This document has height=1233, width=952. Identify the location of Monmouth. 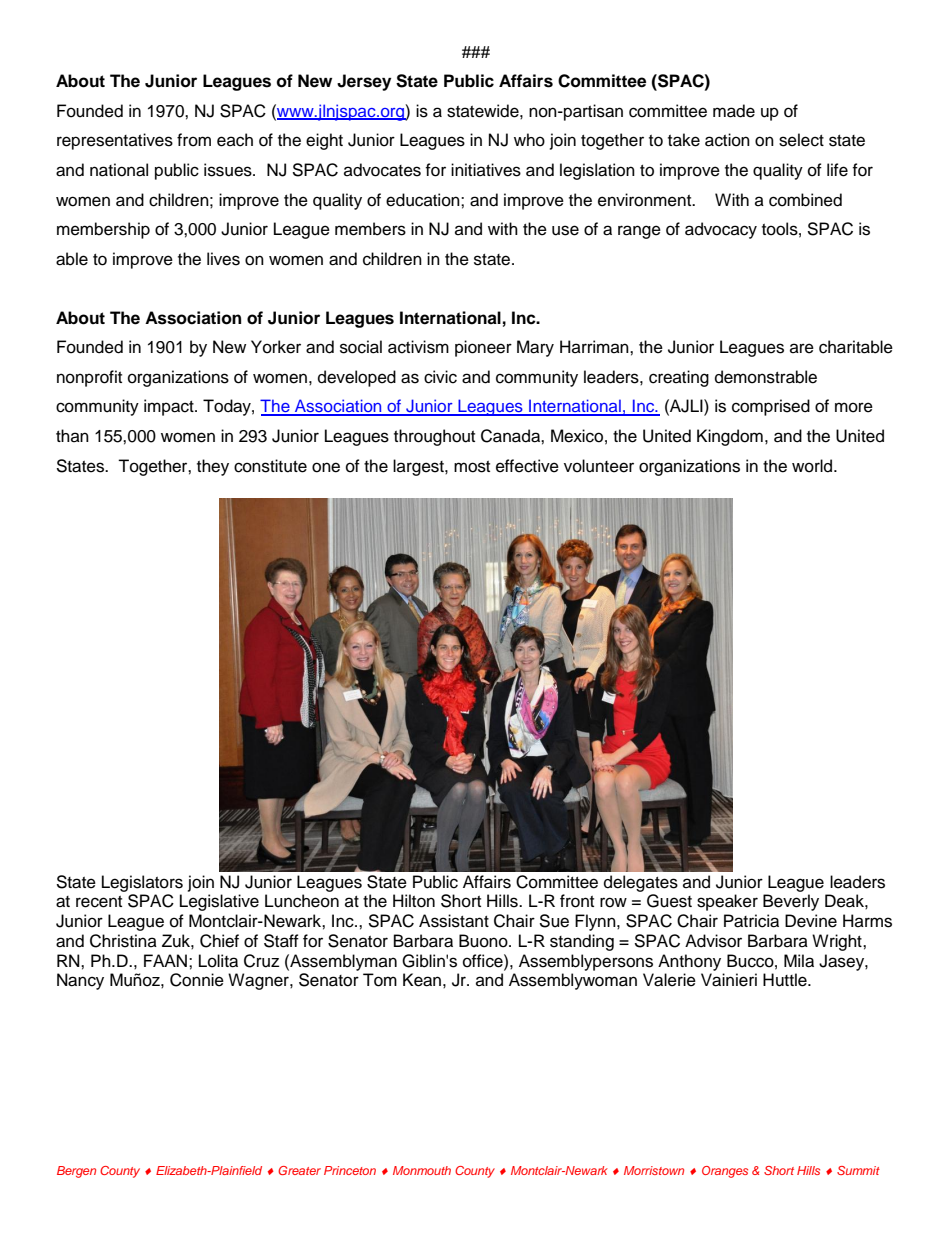
(422, 1170).
